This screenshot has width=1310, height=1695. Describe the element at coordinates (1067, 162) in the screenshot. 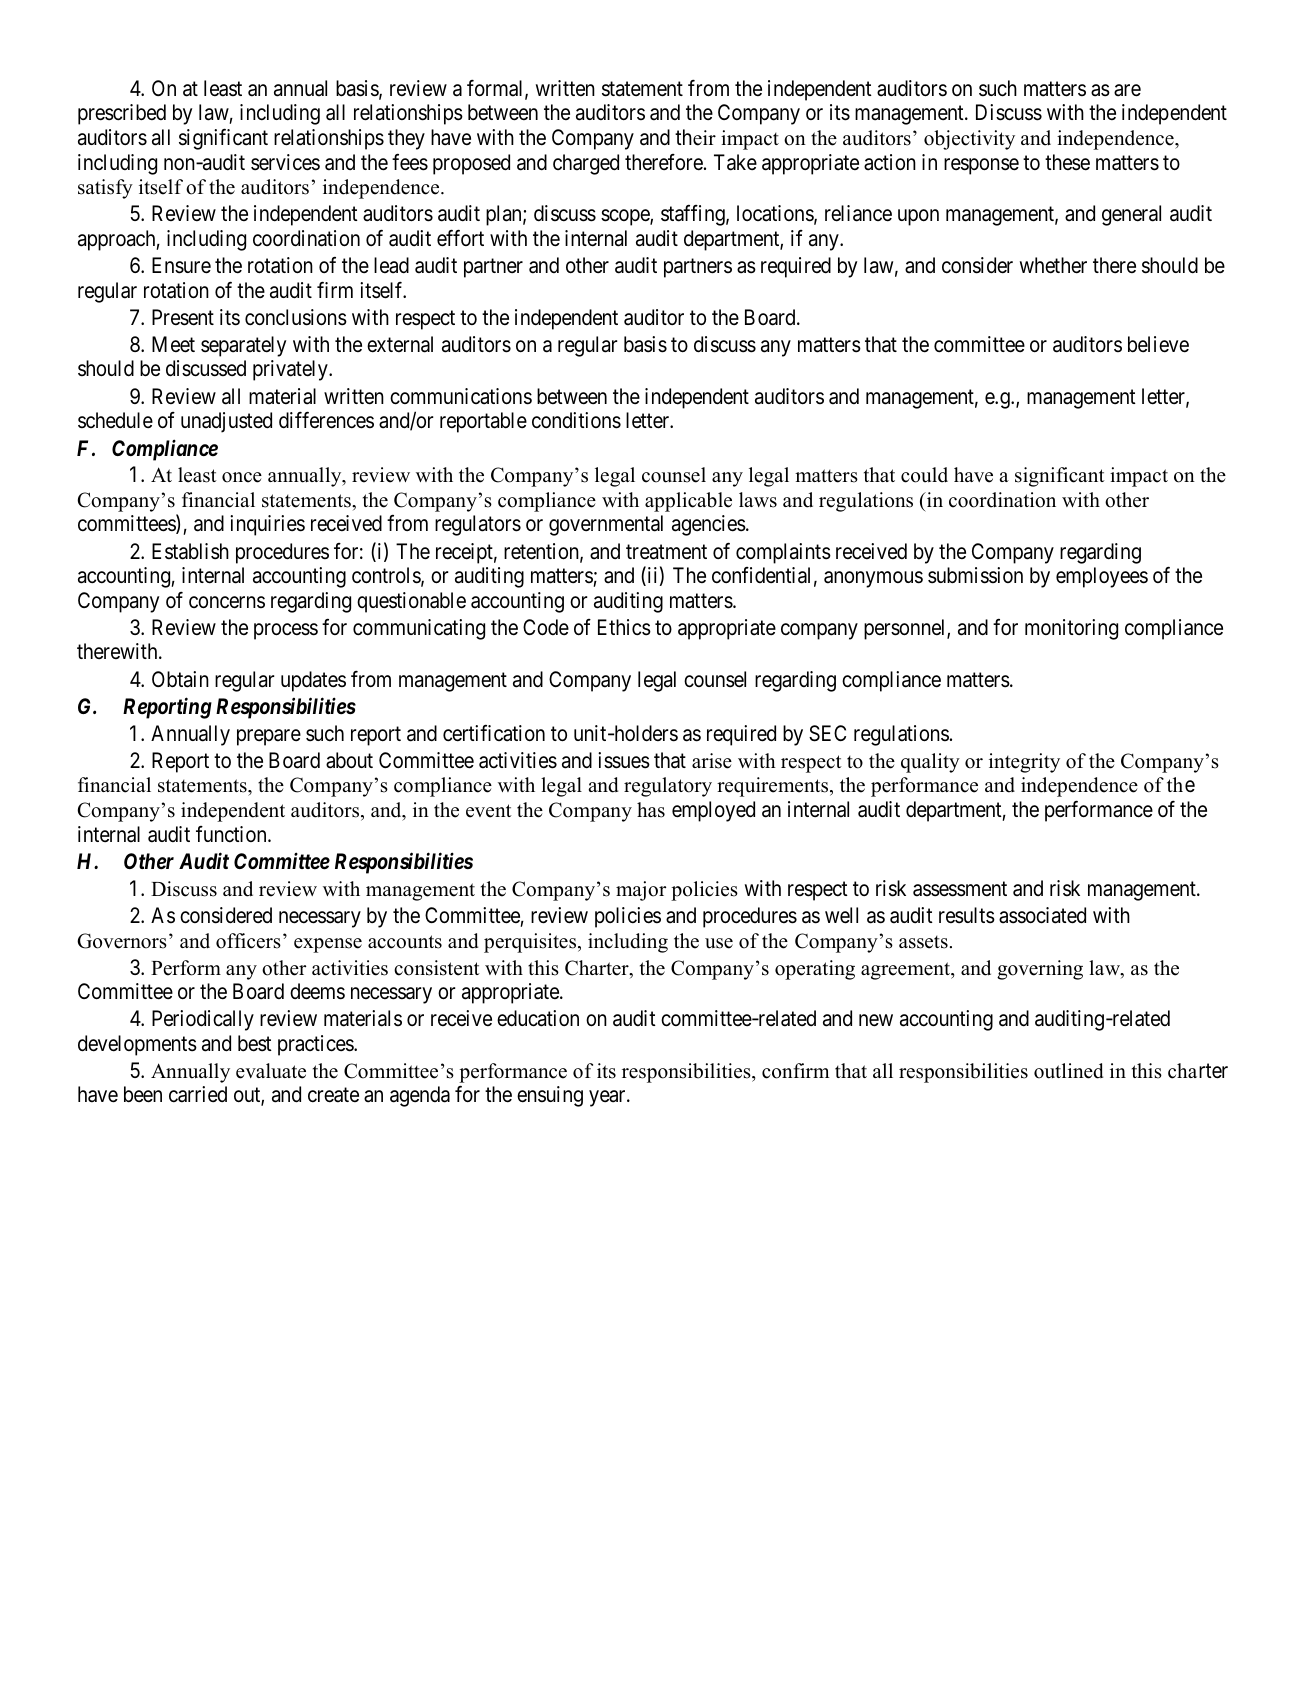

I see `these` at that location.
